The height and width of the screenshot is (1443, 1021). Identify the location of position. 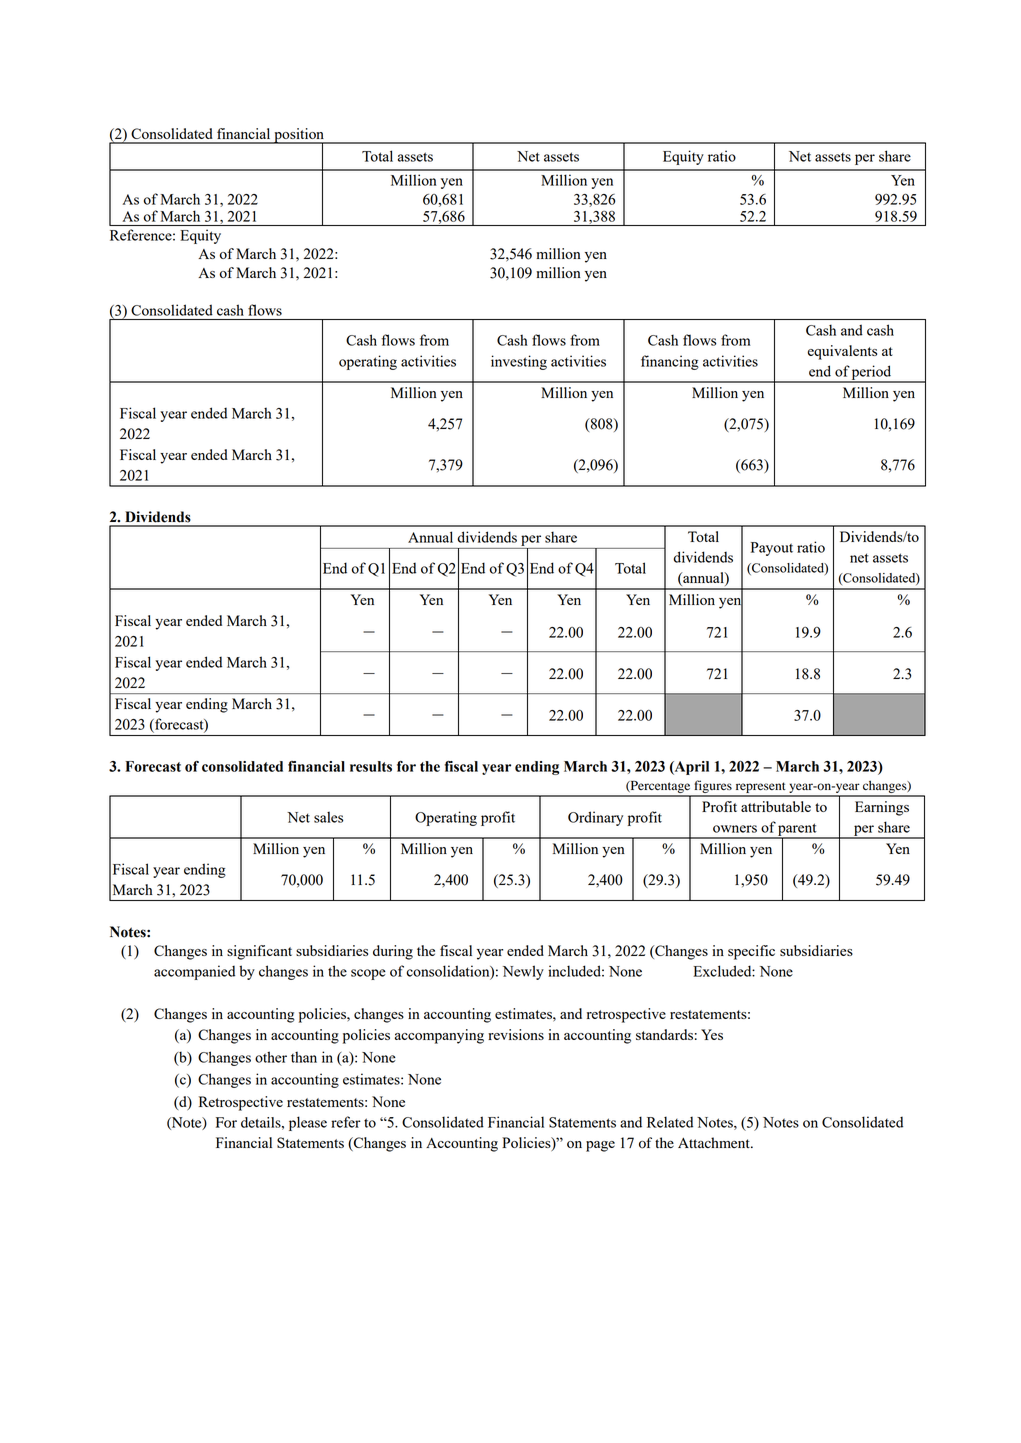
(299, 136).
